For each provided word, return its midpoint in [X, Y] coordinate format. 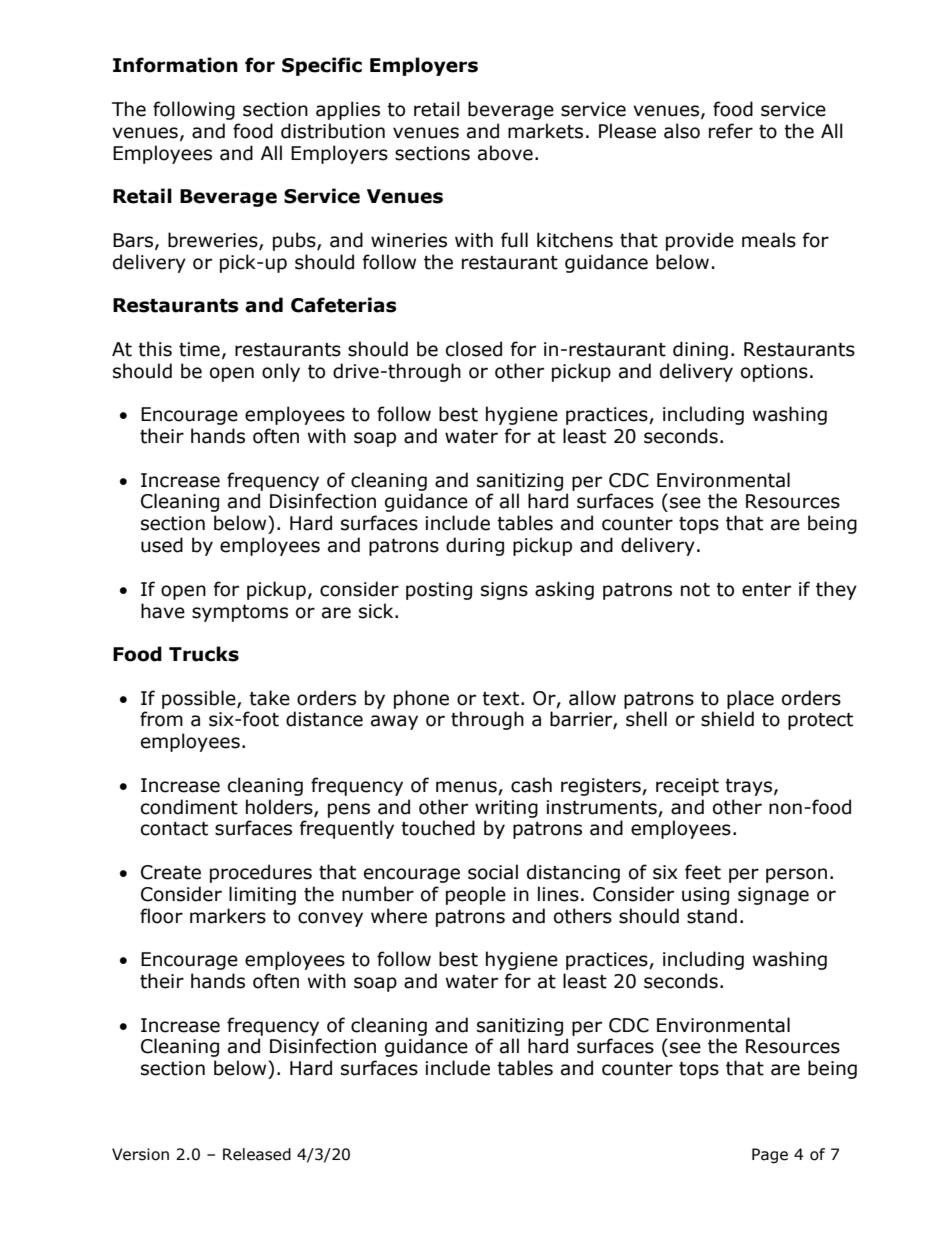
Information [175, 65]
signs [504, 591]
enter [766, 590]
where [399, 916]
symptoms [240, 613]
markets [545, 131]
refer [731, 131]
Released [257, 1154]
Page [770, 1155]
